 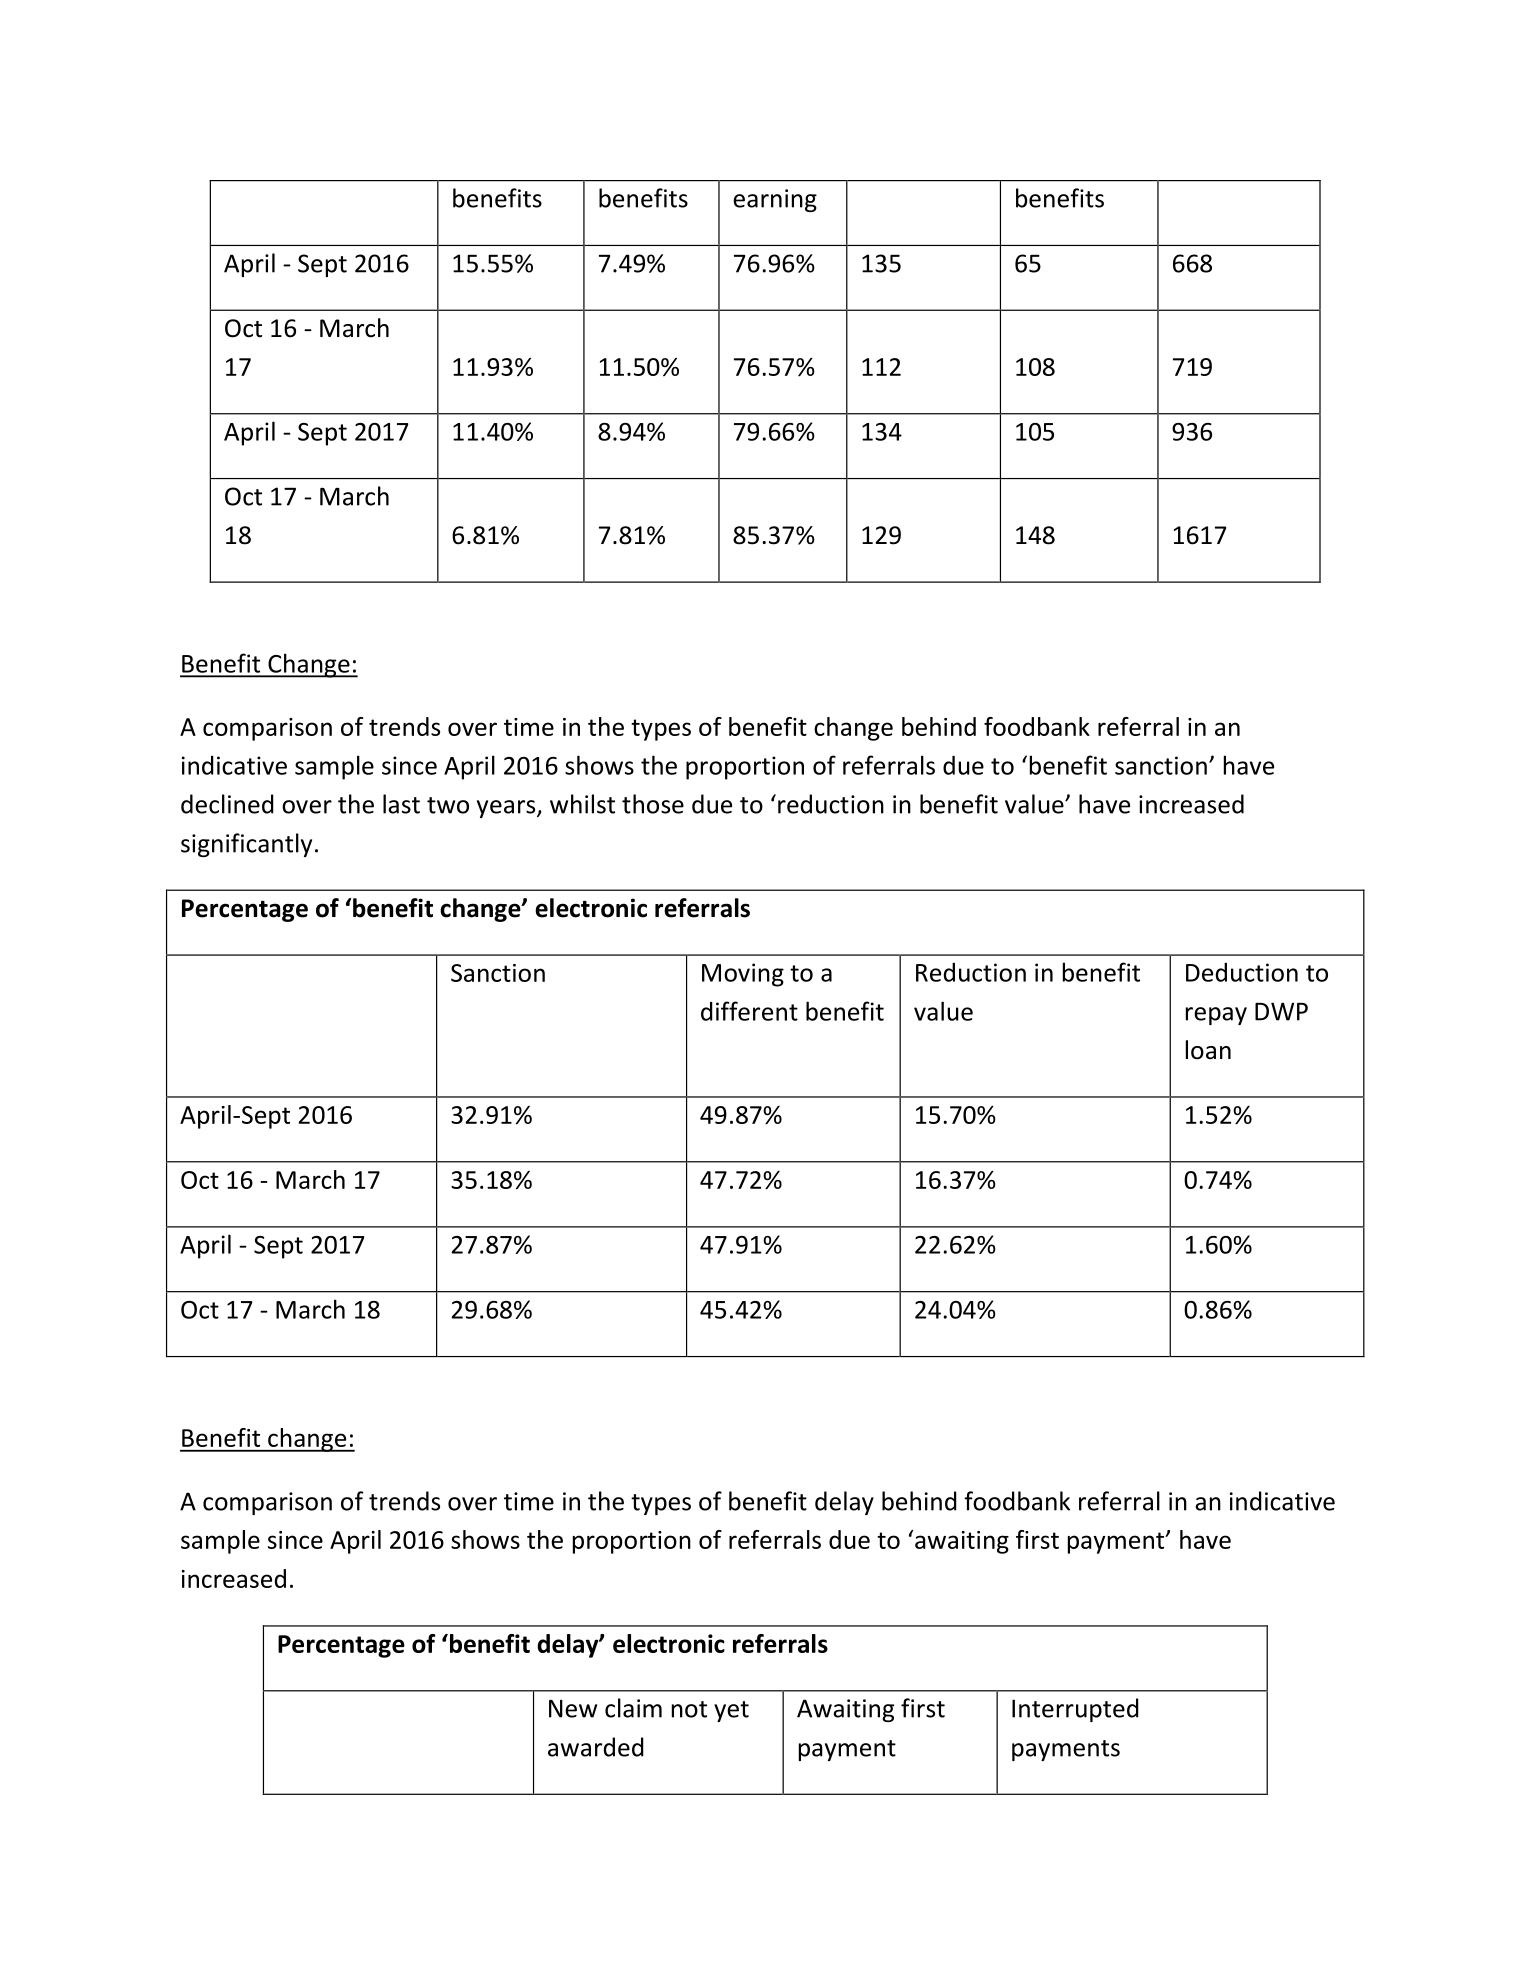 What do you see at coordinates (573, 1709) in the document?
I see `New` at bounding box center [573, 1709].
